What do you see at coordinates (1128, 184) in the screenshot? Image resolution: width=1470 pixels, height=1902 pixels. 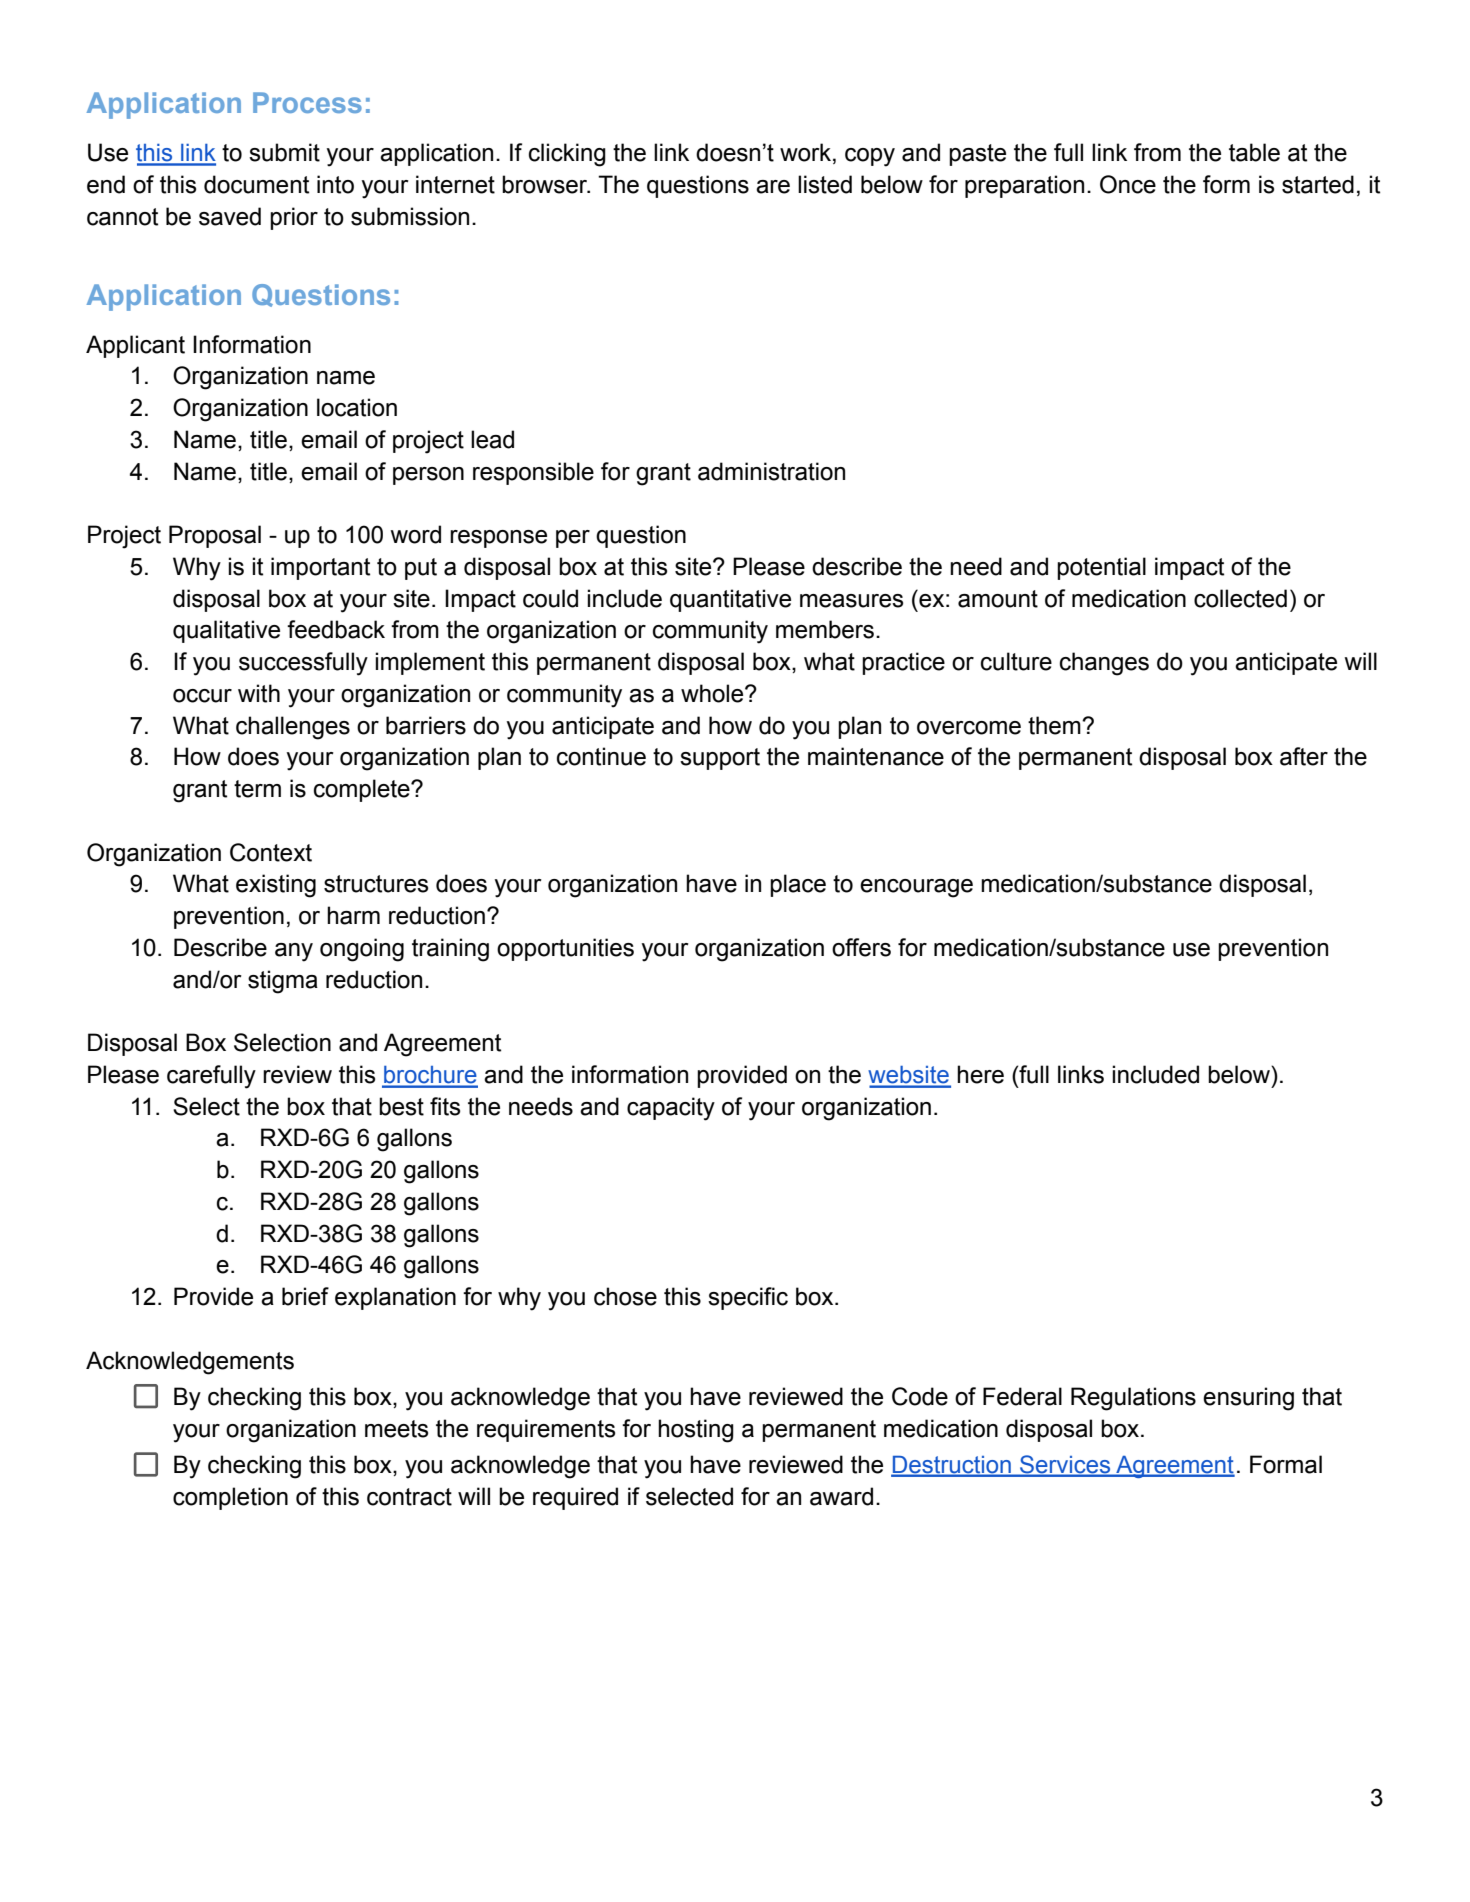 I see `Once` at bounding box center [1128, 184].
